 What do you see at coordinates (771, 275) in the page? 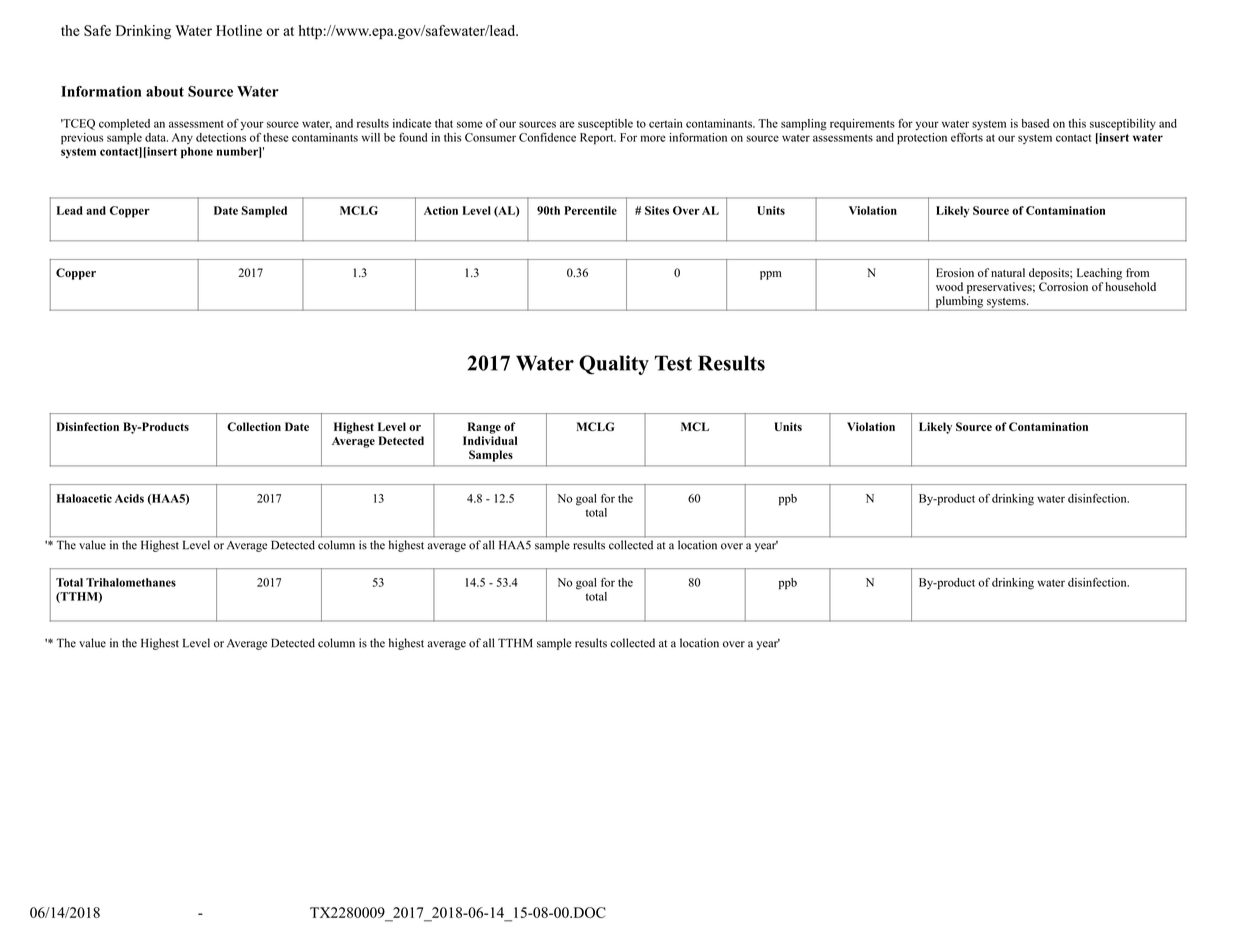
I see `ppm` at bounding box center [771, 275].
